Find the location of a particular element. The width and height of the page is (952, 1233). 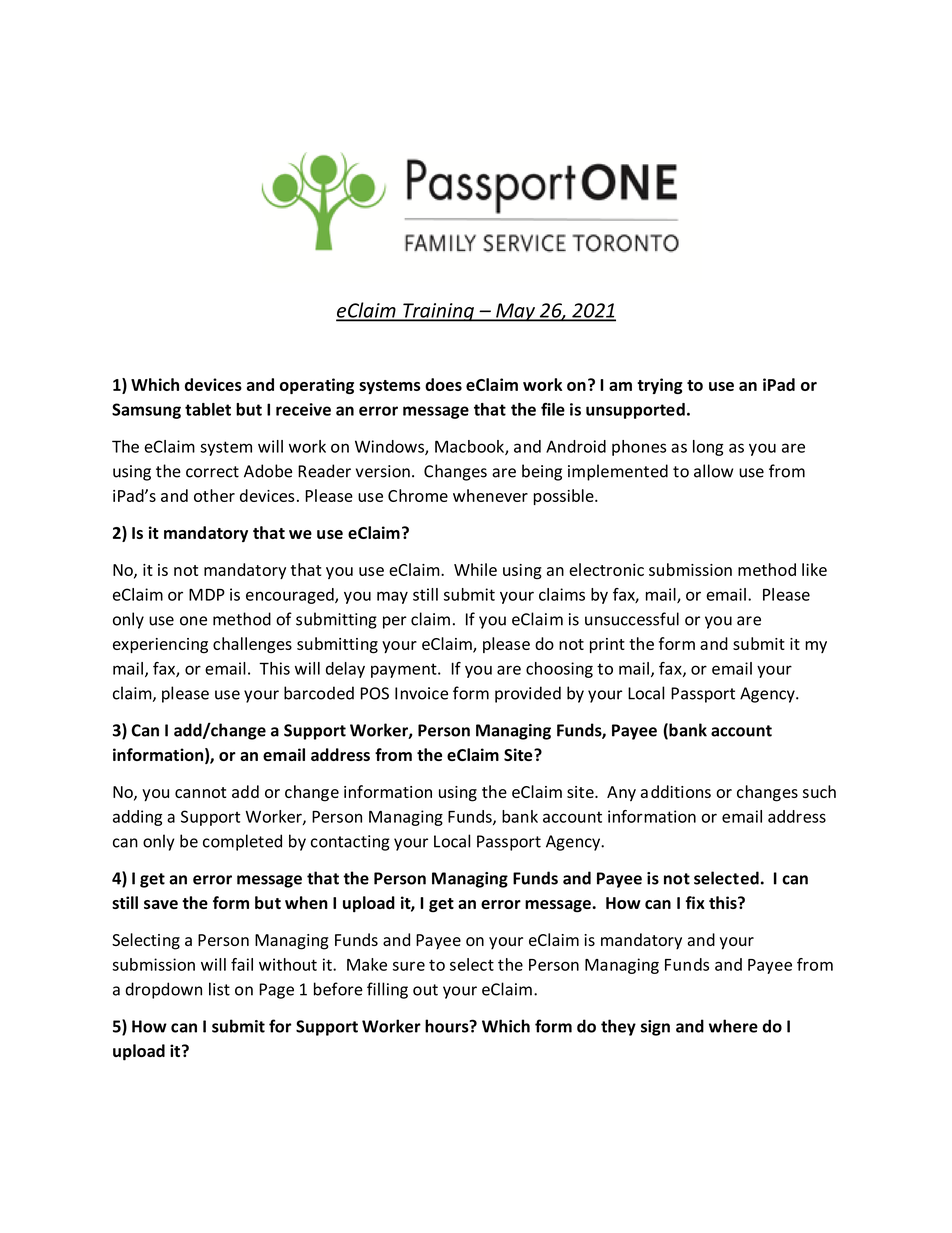

trying is located at coordinates (660, 386).
